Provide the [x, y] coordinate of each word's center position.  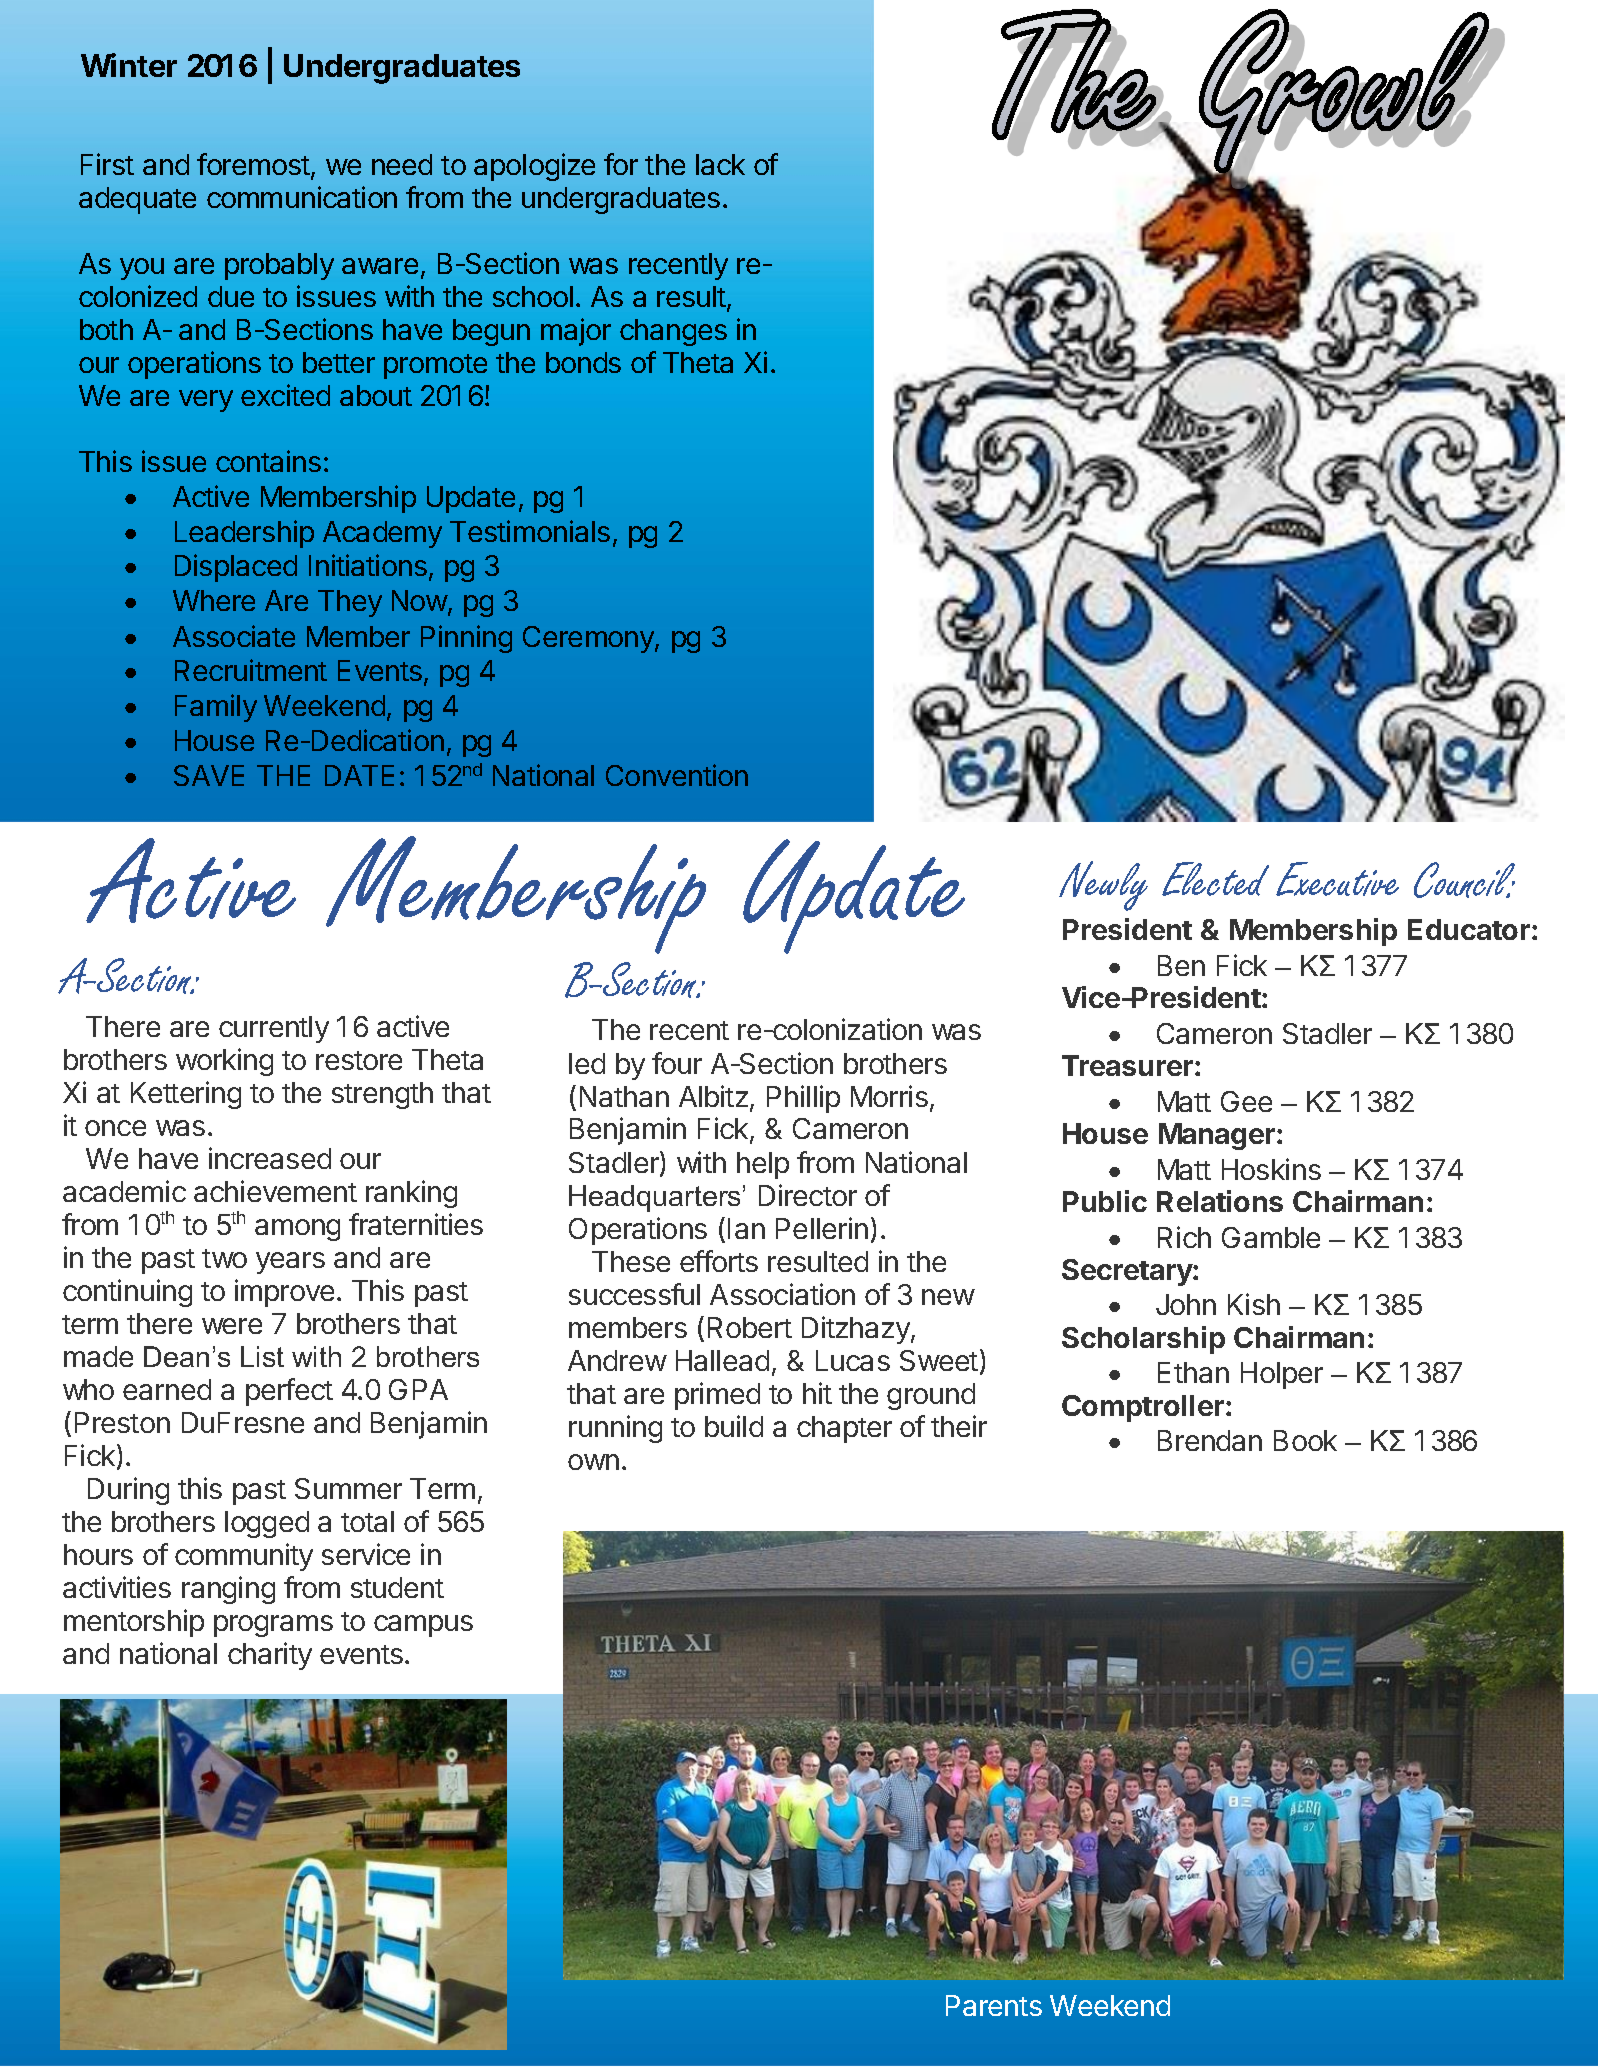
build [734, 1426]
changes [673, 332]
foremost [253, 164]
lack [720, 164]
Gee [1246, 1101]
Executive [1337, 879]
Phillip [803, 1099]
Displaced [236, 568]
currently [274, 1029]
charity [270, 1656]
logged [267, 1524]
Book [1305, 1440]
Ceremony [589, 639]
